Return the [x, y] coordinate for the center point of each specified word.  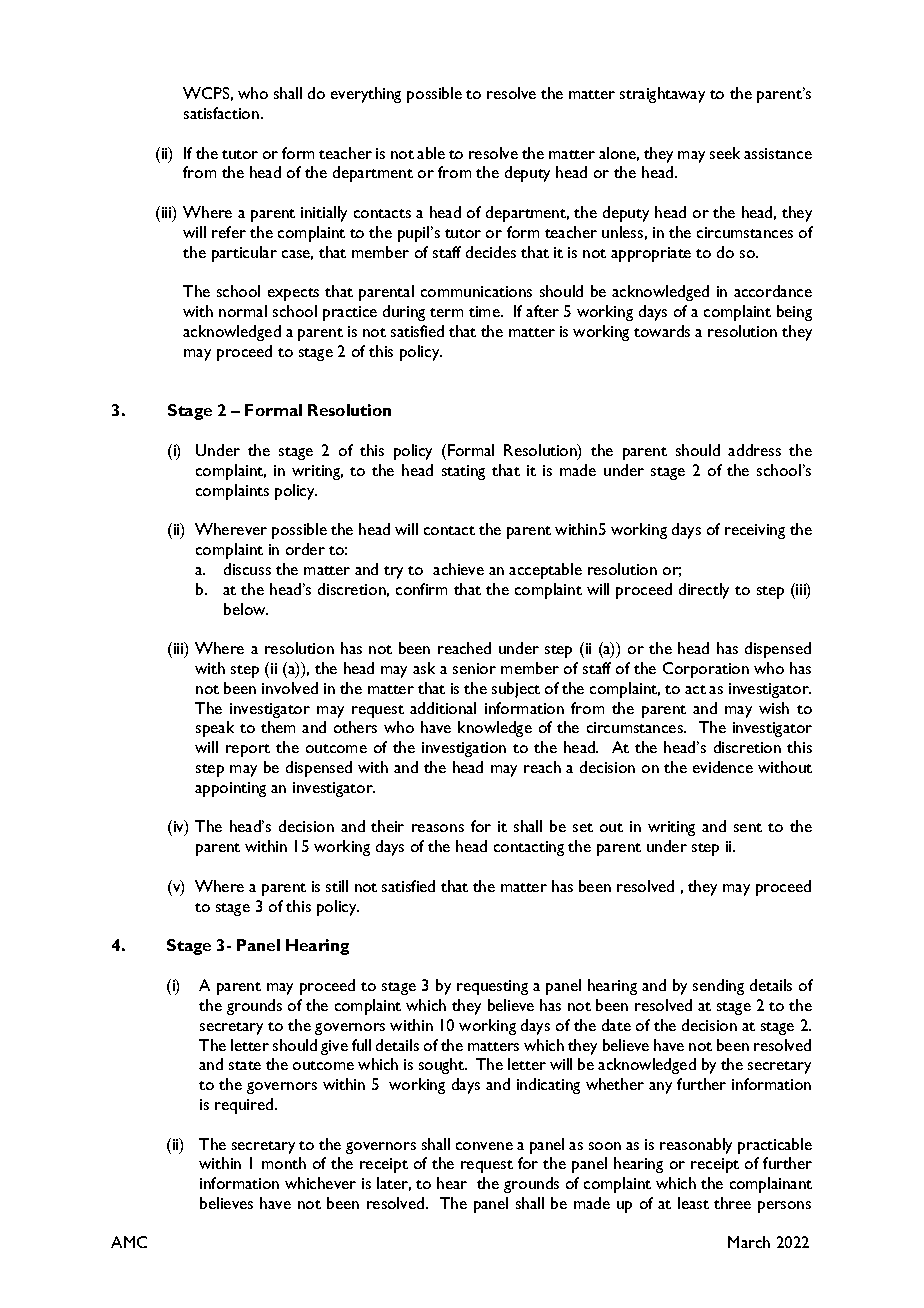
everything [366, 95]
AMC [129, 1242]
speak [215, 729]
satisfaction [221, 113]
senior [474, 668]
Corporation [706, 670]
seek [725, 153]
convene [484, 1146]
